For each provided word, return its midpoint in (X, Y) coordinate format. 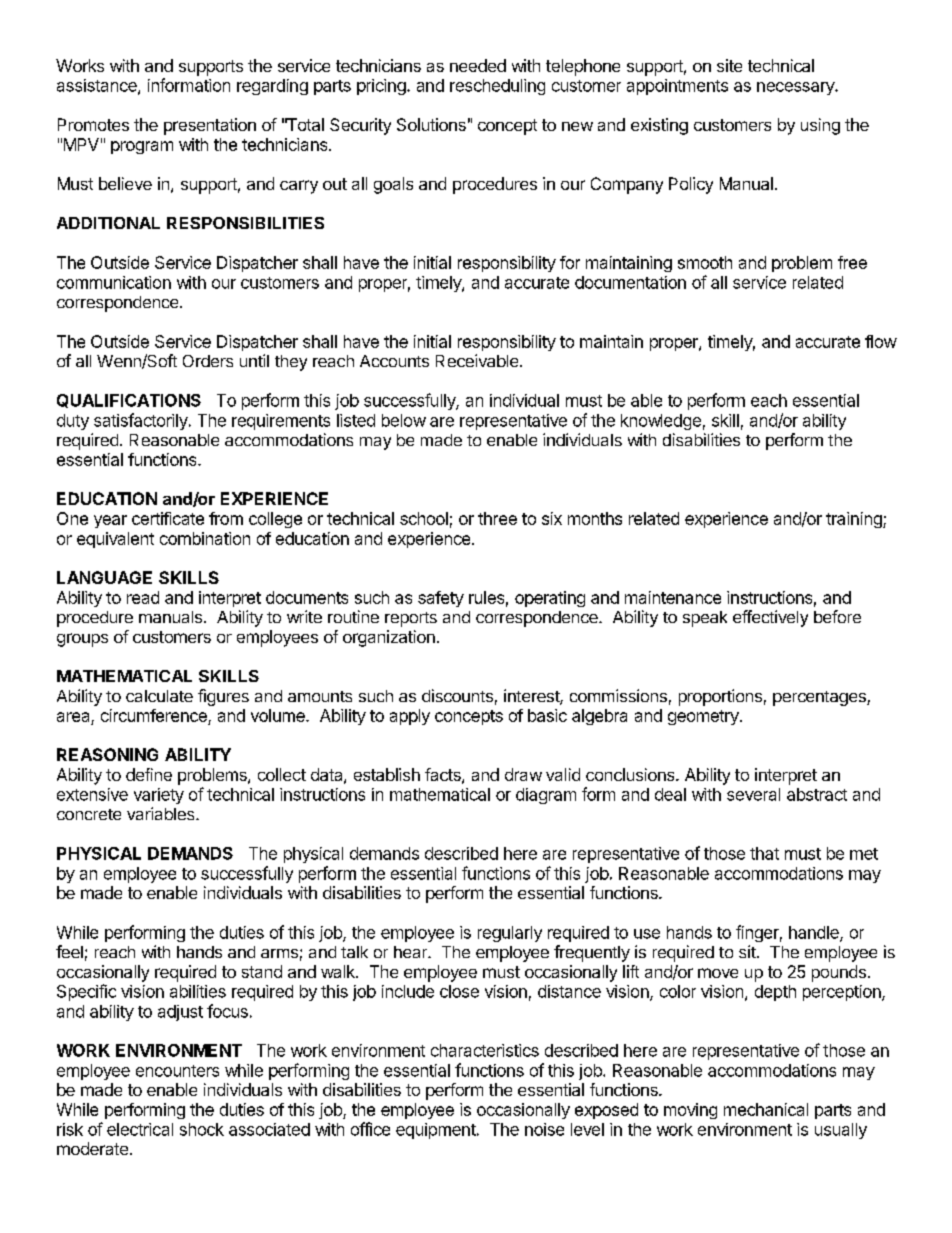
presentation (210, 126)
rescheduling (497, 87)
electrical (140, 1129)
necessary (796, 88)
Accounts (394, 361)
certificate (168, 518)
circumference (154, 715)
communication (114, 282)
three (497, 518)
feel (69, 951)
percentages (820, 698)
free (852, 262)
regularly (510, 934)
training (855, 520)
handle (815, 933)
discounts (457, 695)
